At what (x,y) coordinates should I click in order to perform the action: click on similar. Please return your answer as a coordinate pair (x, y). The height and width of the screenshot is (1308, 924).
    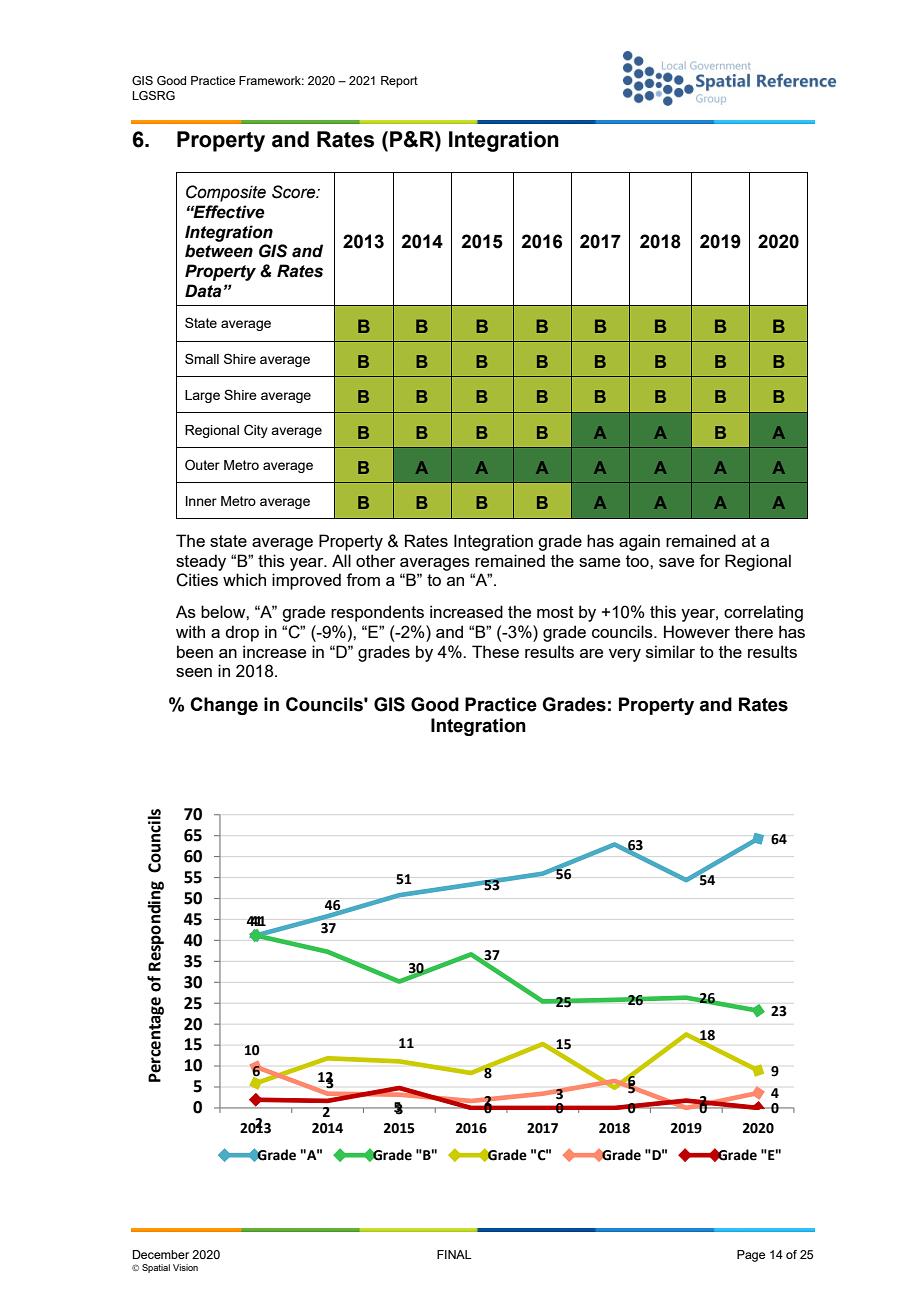
    Looking at the image, I should click on (670, 651).
